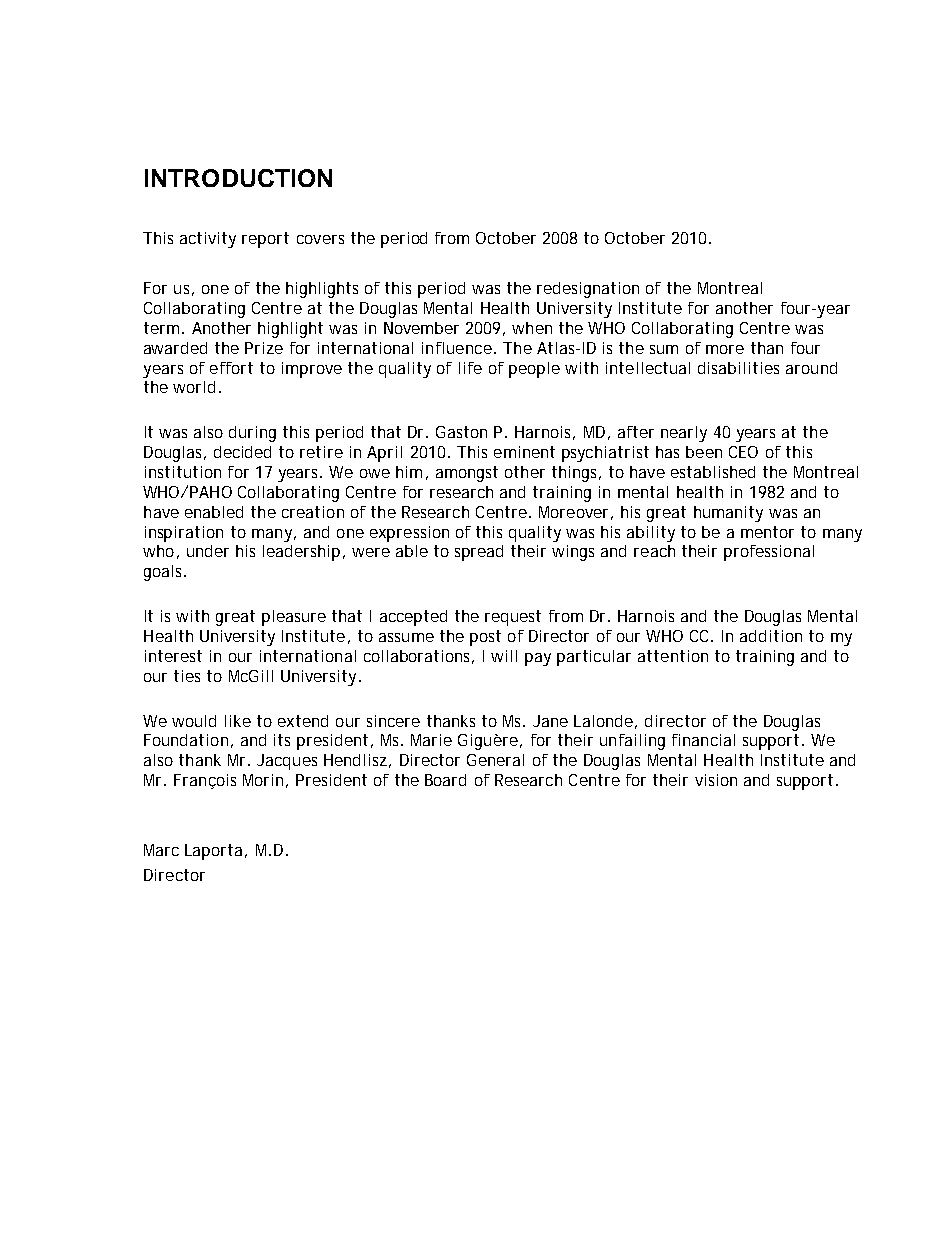 The image size is (952, 1233). What do you see at coordinates (728, 514) in the page?
I see `humanity` at bounding box center [728, 514].
